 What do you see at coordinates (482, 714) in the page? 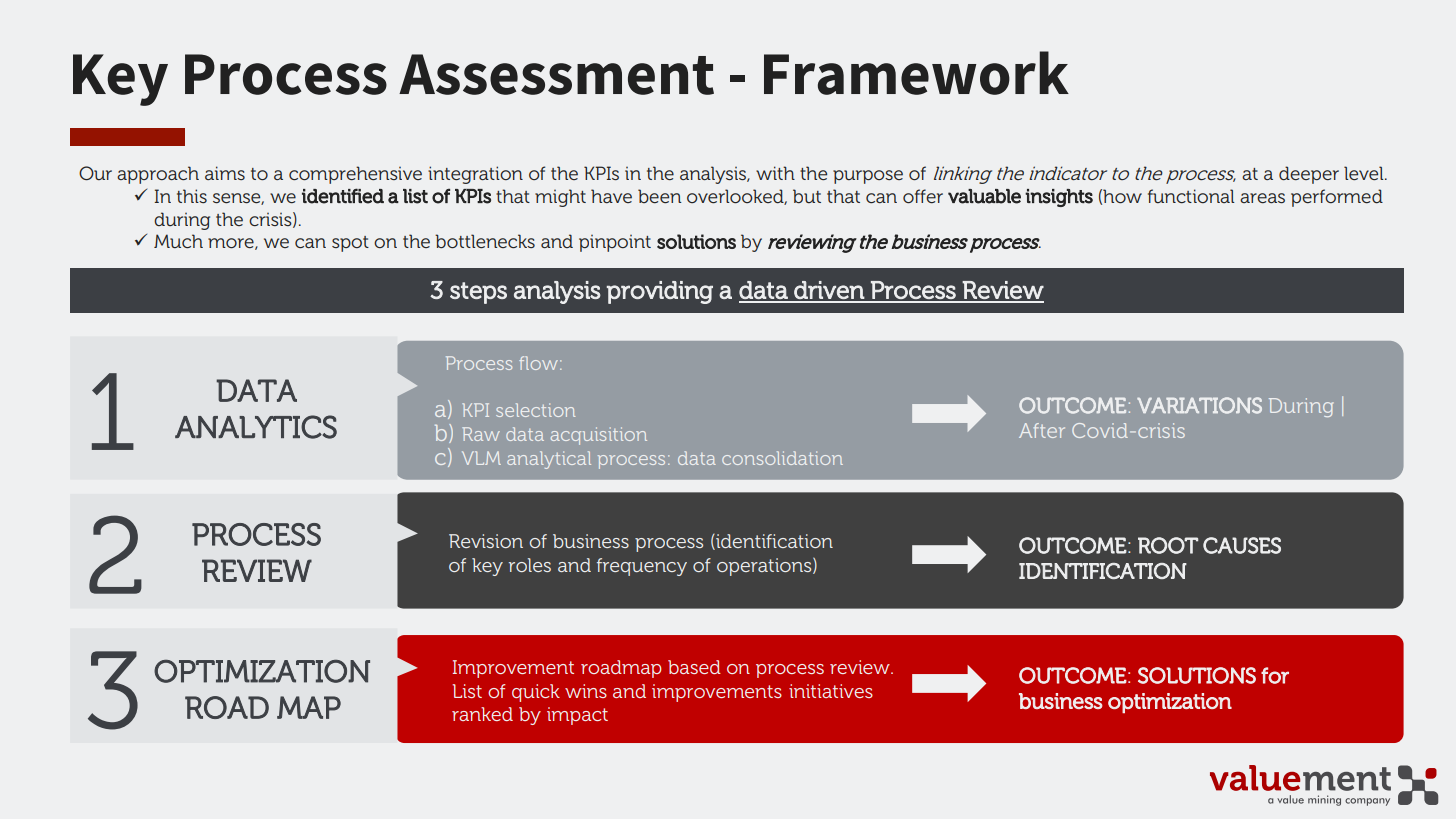
I see `ranked` at bounding box center [482, 714].
